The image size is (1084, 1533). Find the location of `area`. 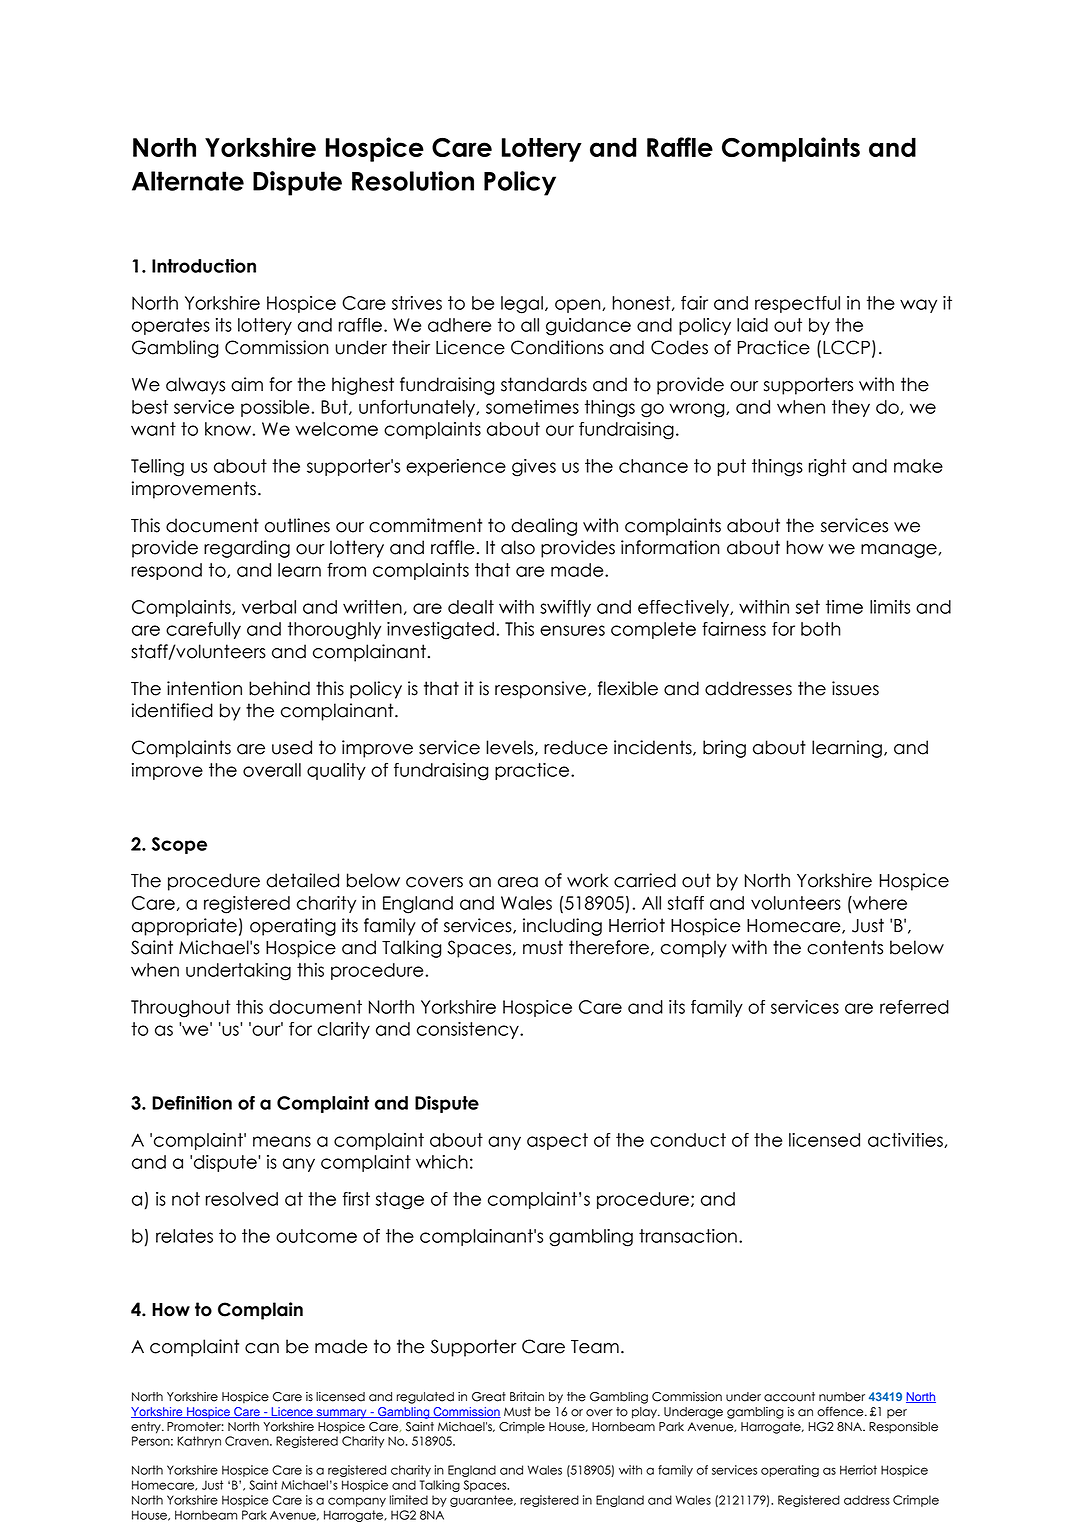

area is located at coordinates (518, 882).
